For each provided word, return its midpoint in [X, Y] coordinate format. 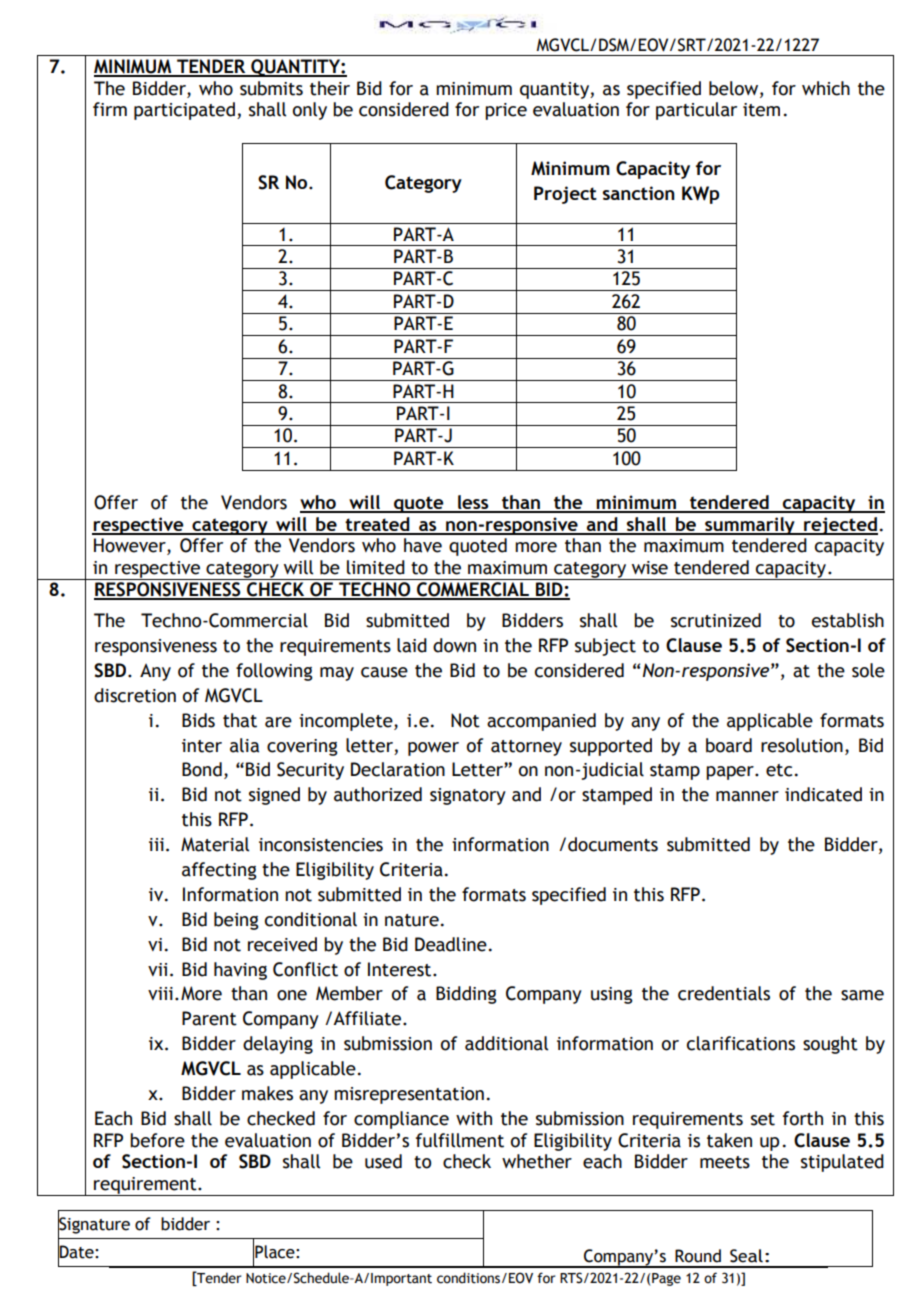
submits [271, 88]
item [761, 110]
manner [747, 796]
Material [215, 844]
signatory [468, 796]
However [131, 546]
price [506, 111]
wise [650, 568]
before [157, 1140]
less [473, 503]
